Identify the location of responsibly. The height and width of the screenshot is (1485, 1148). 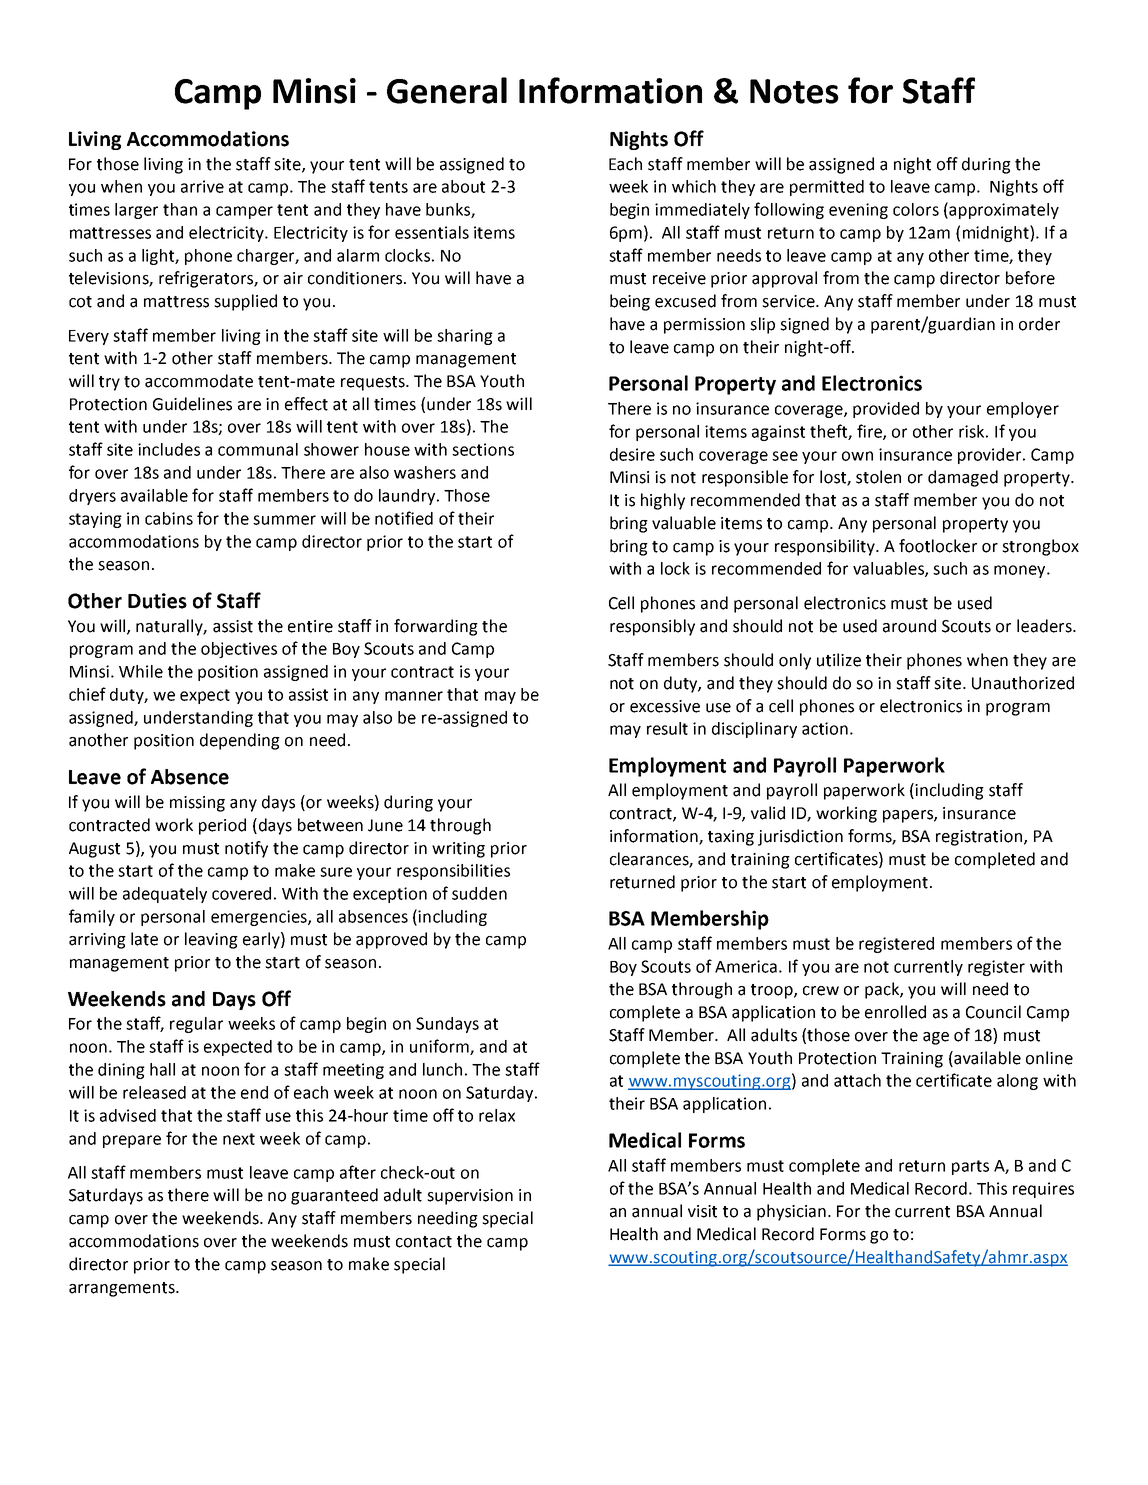
(652, 627).
